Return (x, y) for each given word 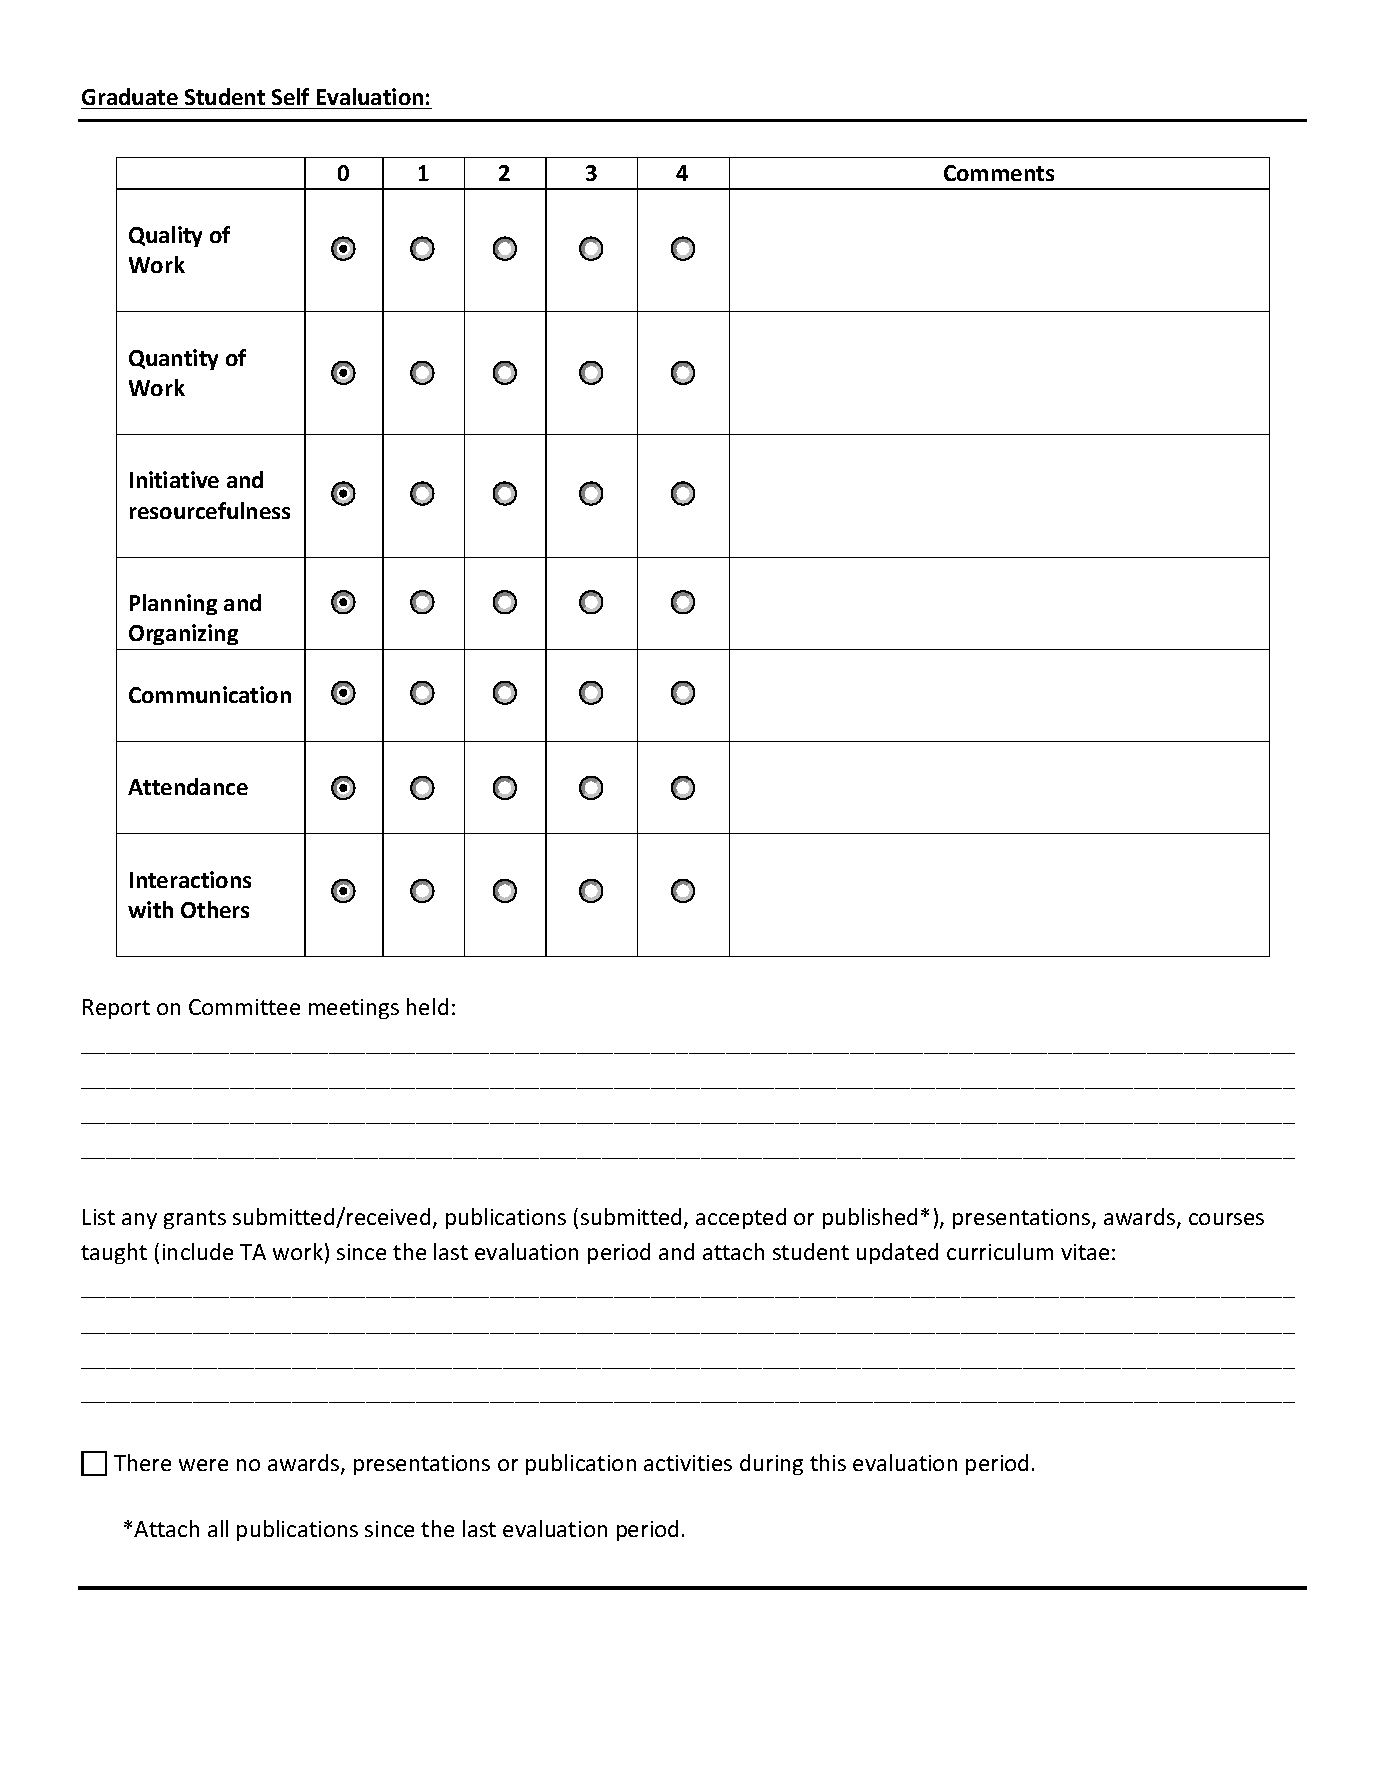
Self (290, 96)
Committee (244, 1007)
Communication (210, 694)
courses (1226, 1219)
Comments (999, 173)
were (203, 1465)
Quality (165, 236)
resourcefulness (210, 510)
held (427, 1006)
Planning (173, 604)
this (828, 1462)
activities (688, 1463)
